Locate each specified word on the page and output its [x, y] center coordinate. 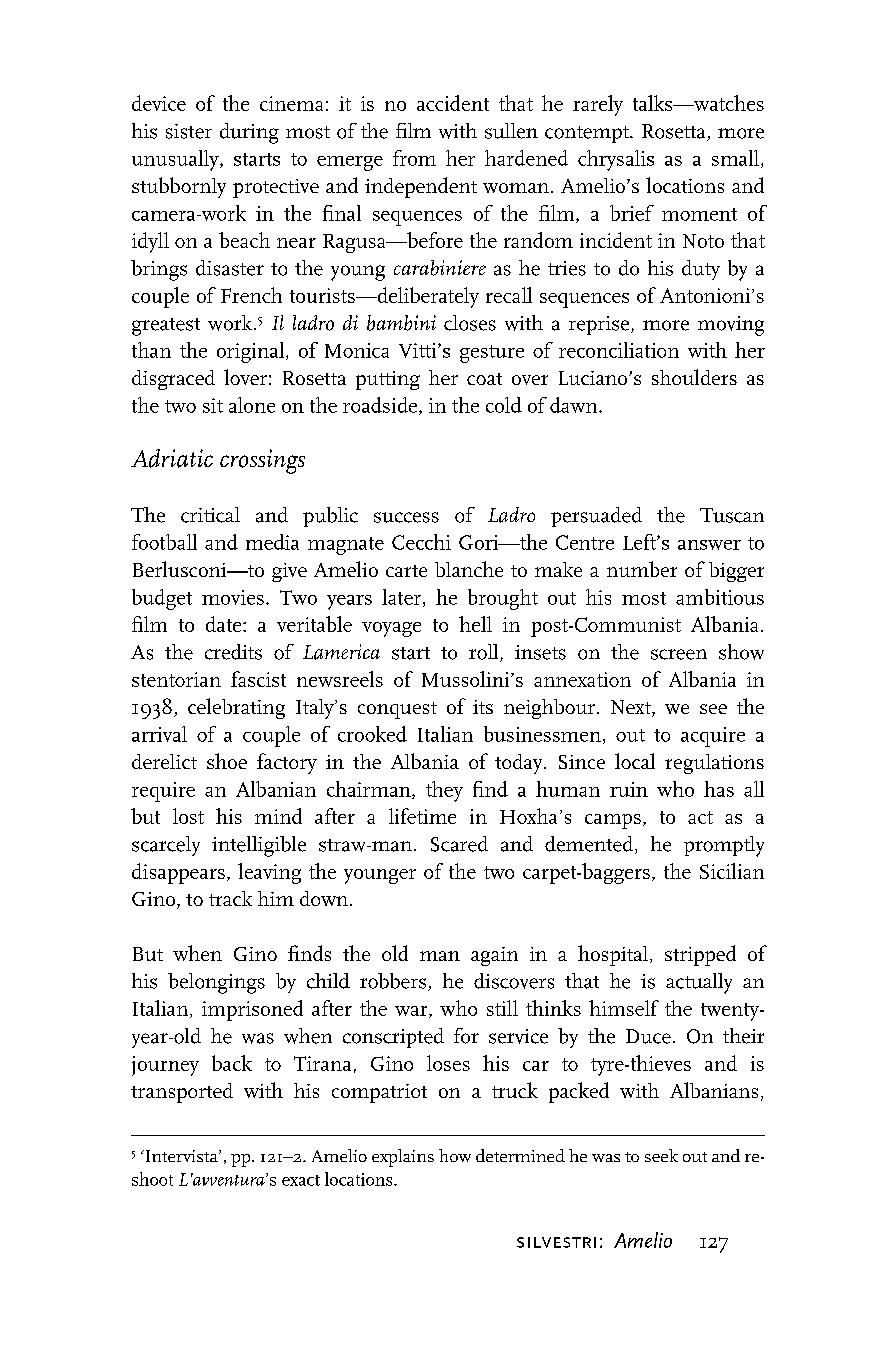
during [249, 133]
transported [182, 1093]
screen [679, 654]
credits [233, 652]
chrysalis [616, 160]
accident [453, 103]
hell [475, 624]
